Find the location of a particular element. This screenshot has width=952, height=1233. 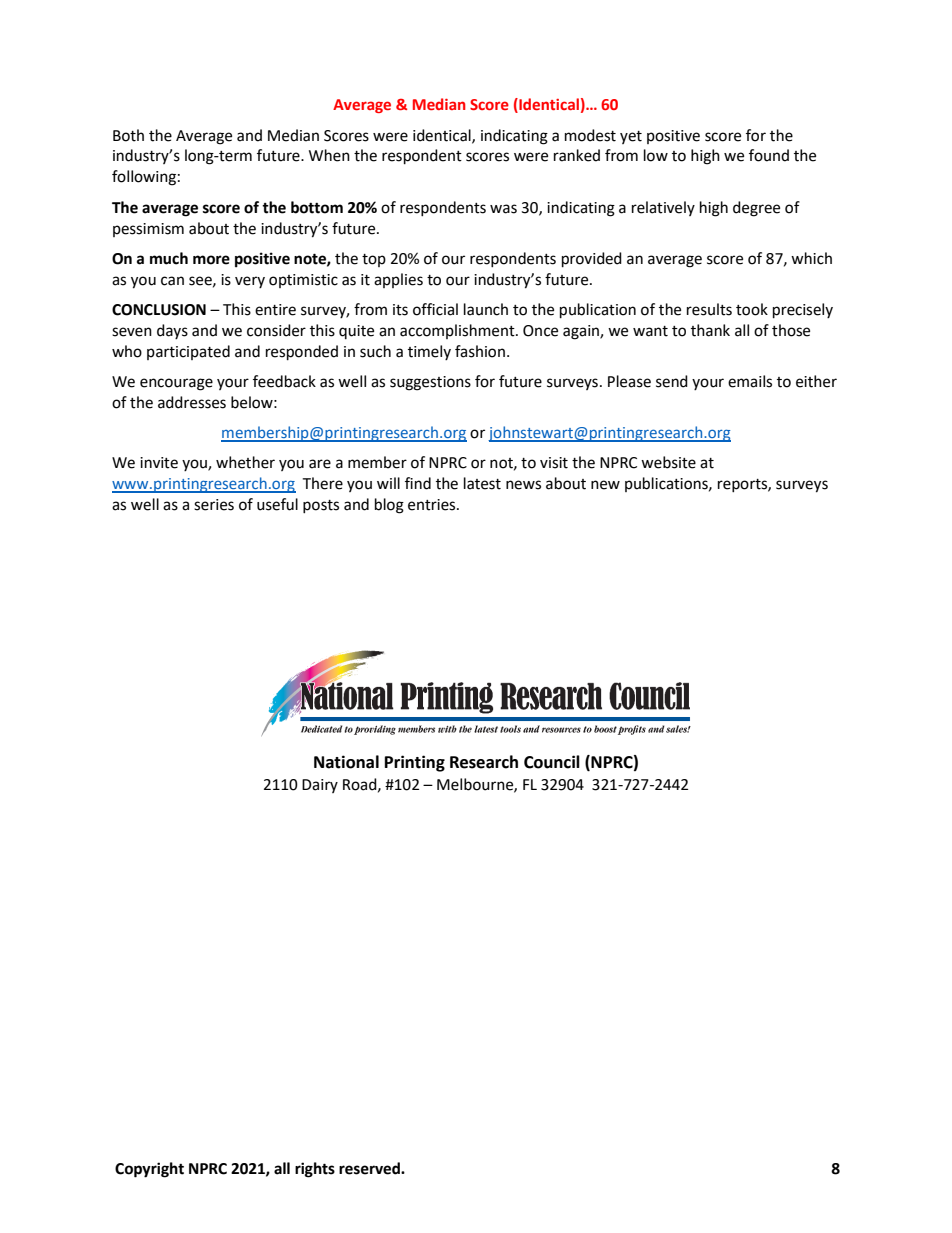

National is located at coordinates (346, 762).
